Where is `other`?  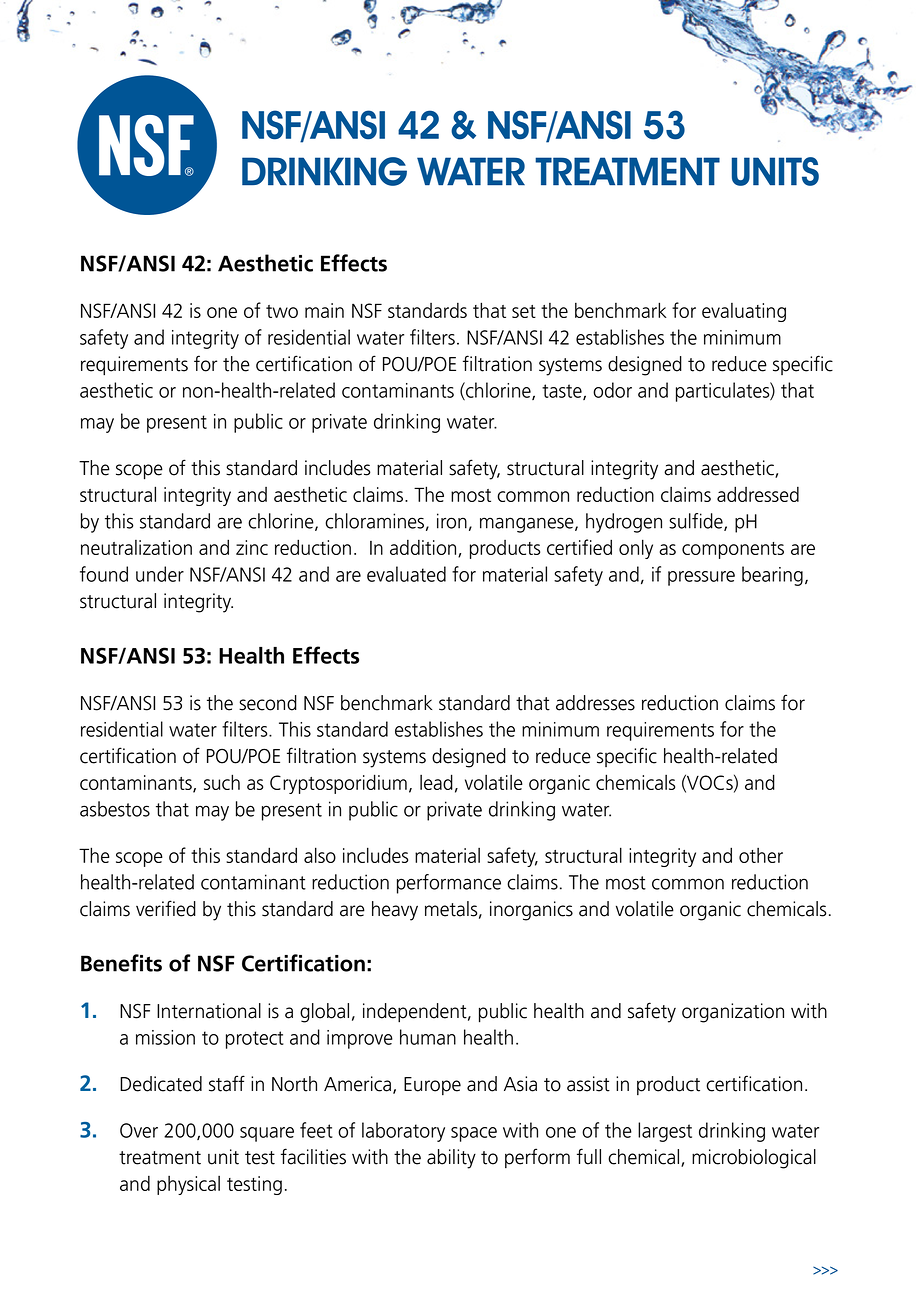
other is located at coordinates (761, 855).
